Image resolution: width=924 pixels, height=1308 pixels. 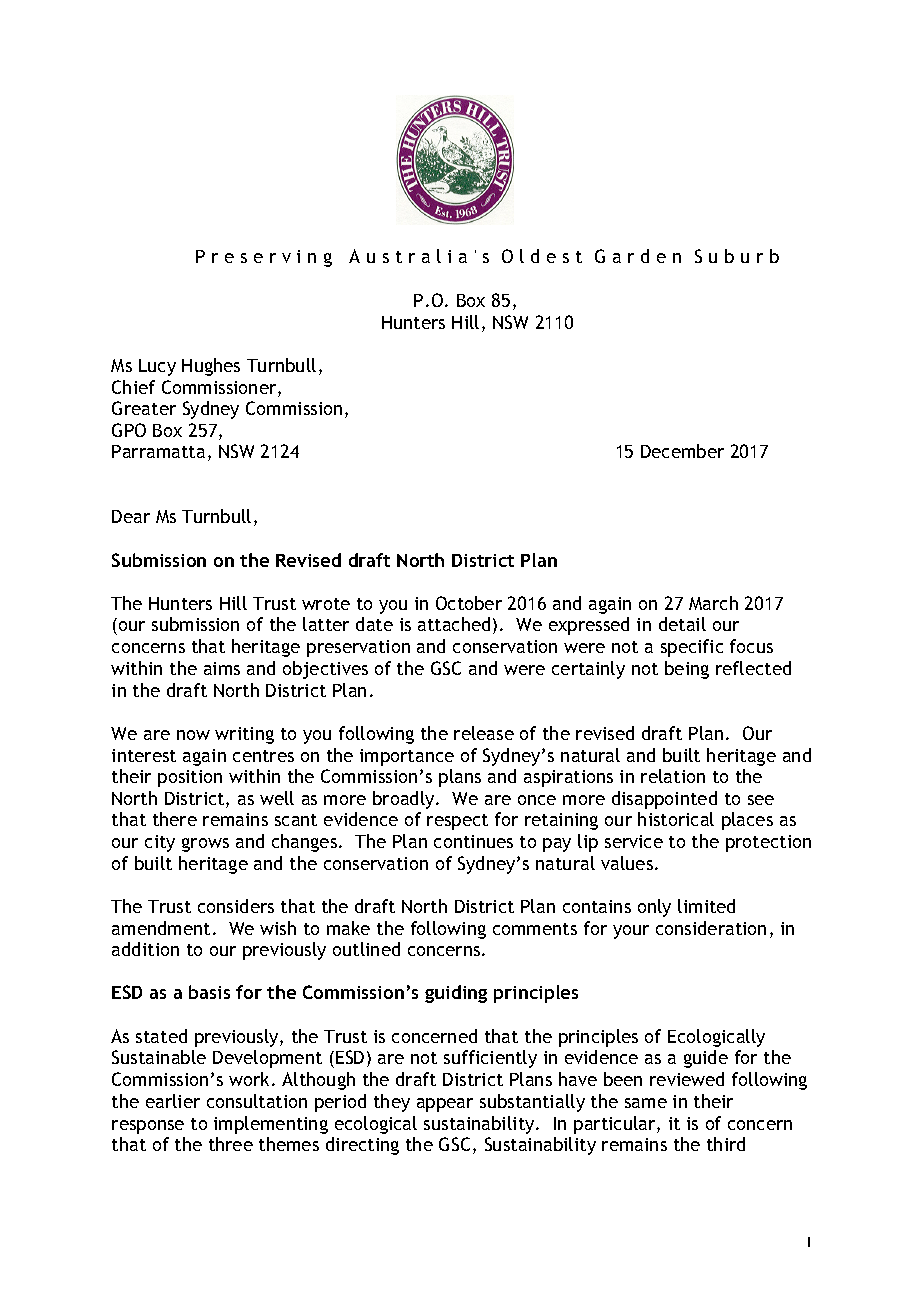 What do you see at coordinates (713, 603) in the screenshot?
I see `March` at bounding box center [713, 603].
